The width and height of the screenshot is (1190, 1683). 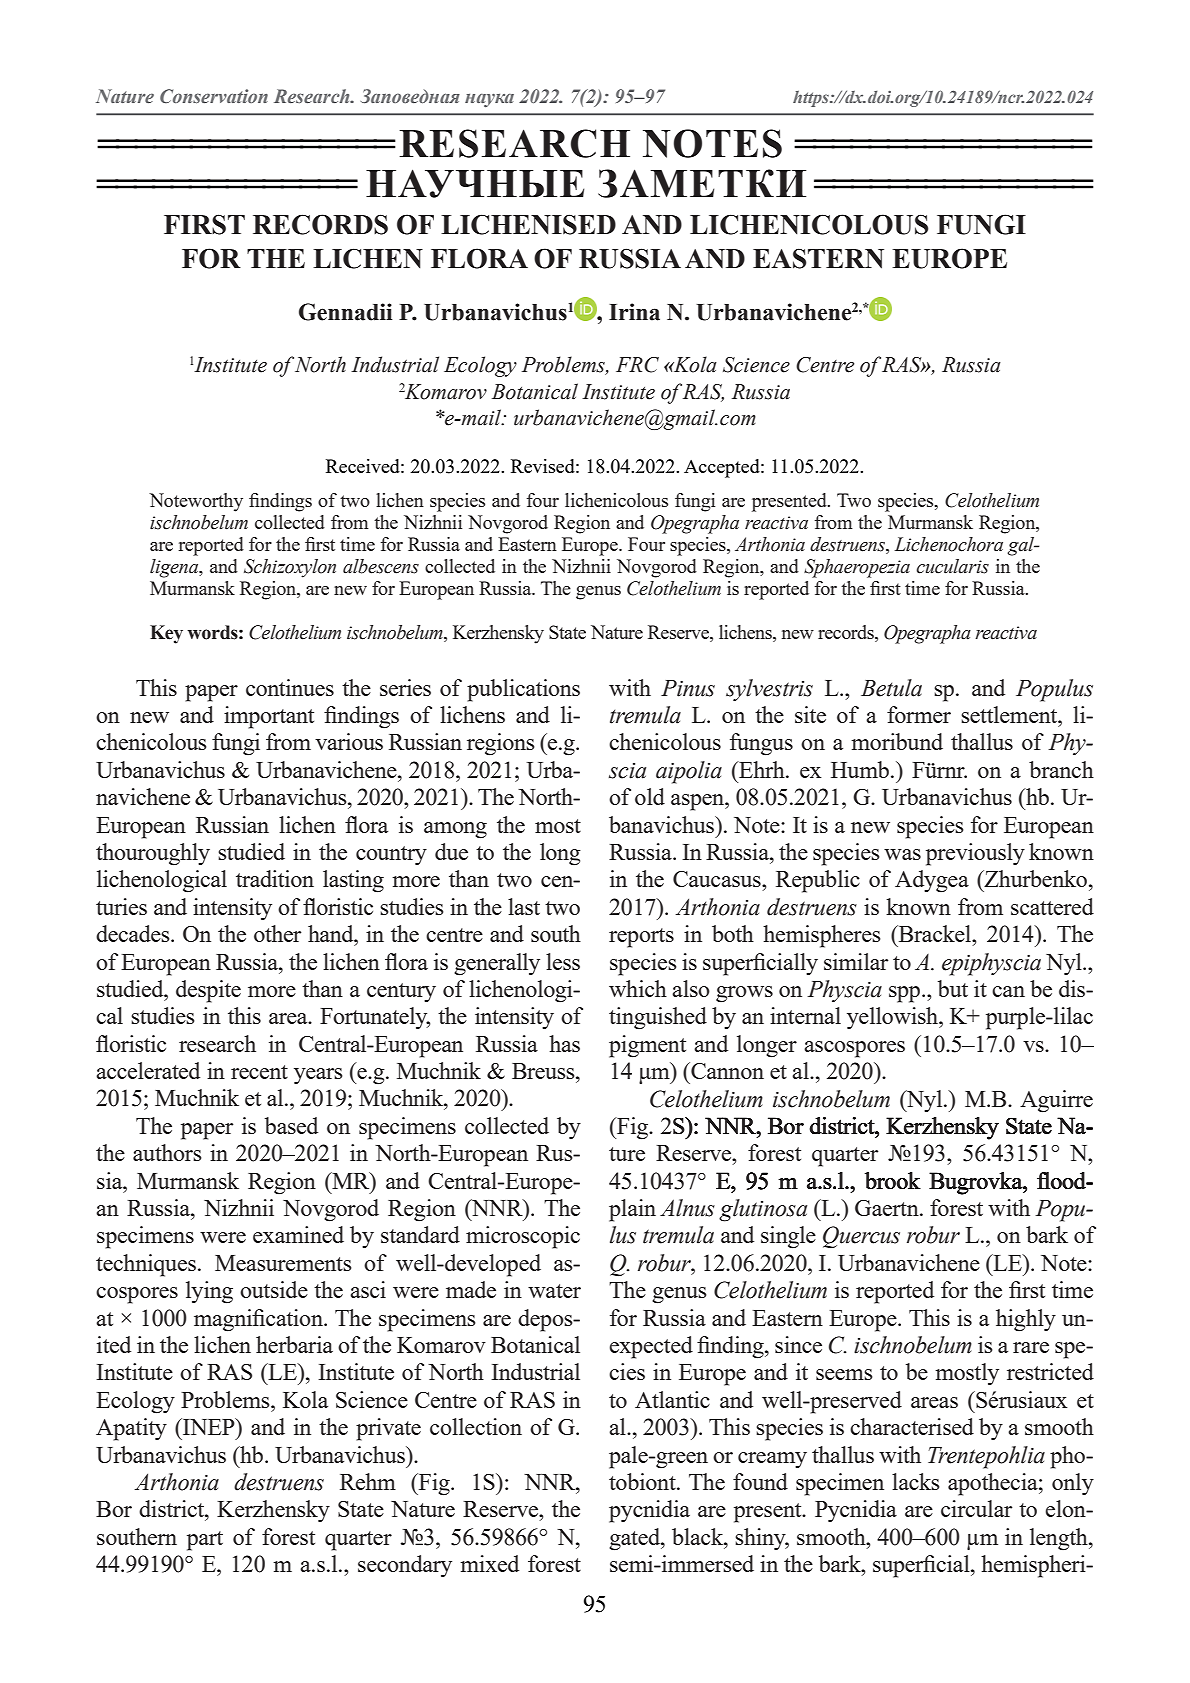 I want to click on based, so click(x=291, y=1125).
